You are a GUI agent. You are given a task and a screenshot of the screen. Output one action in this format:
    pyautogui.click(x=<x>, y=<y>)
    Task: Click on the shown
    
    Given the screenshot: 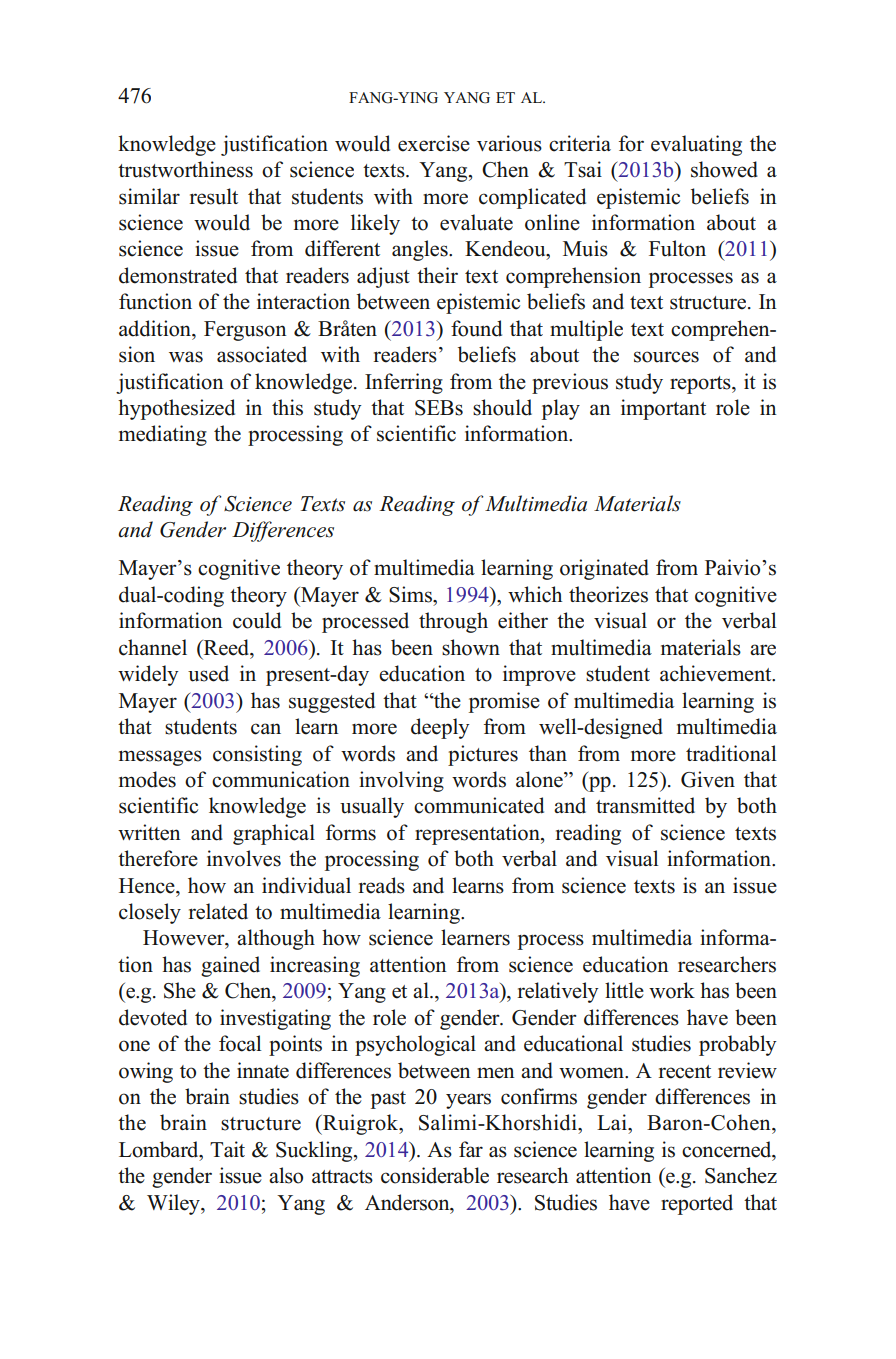 What is the action you would take?
    pyautogui.click(x=471, y=647)
